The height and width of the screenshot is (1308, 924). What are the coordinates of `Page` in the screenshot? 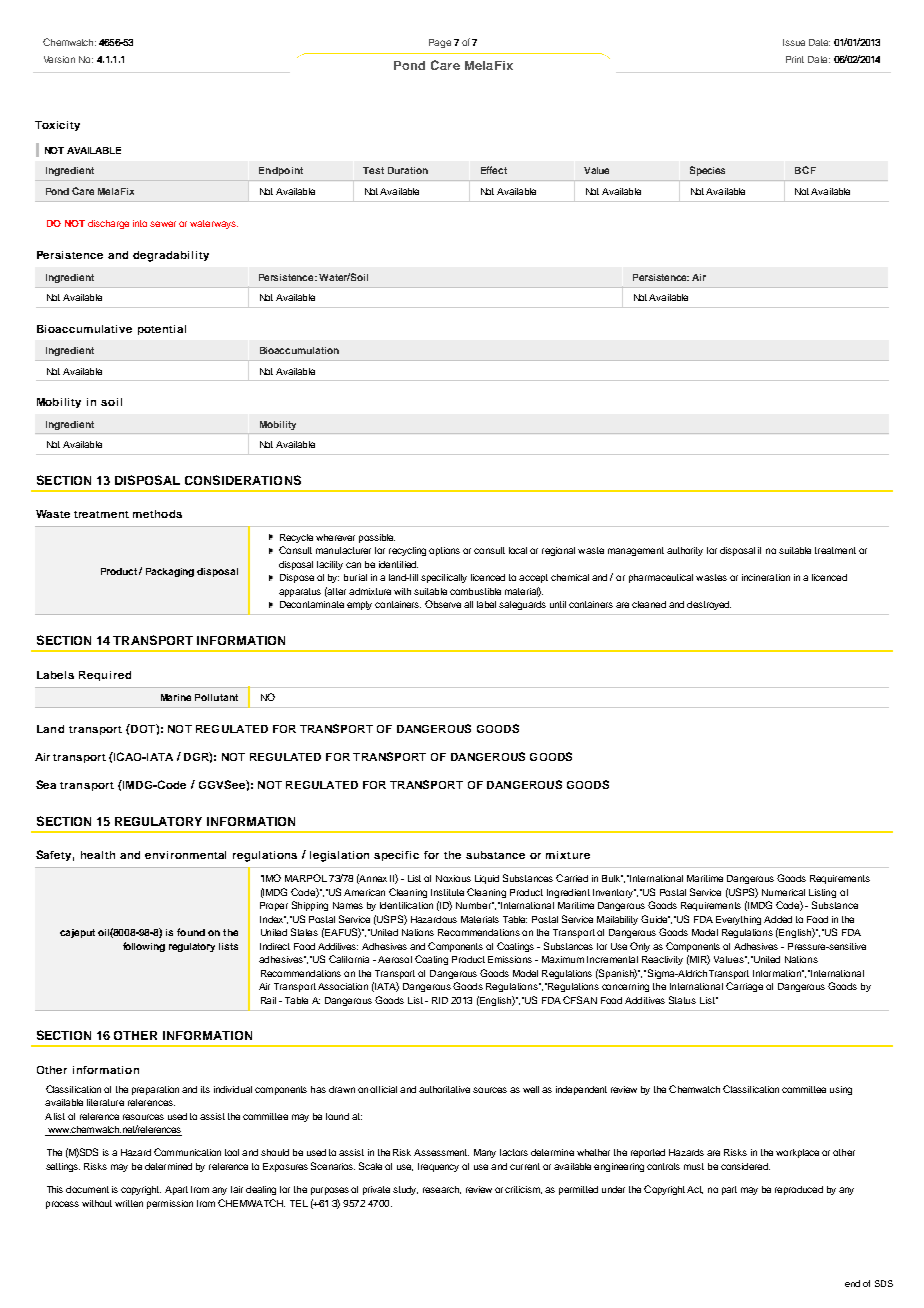 It's located at (440, 43).
